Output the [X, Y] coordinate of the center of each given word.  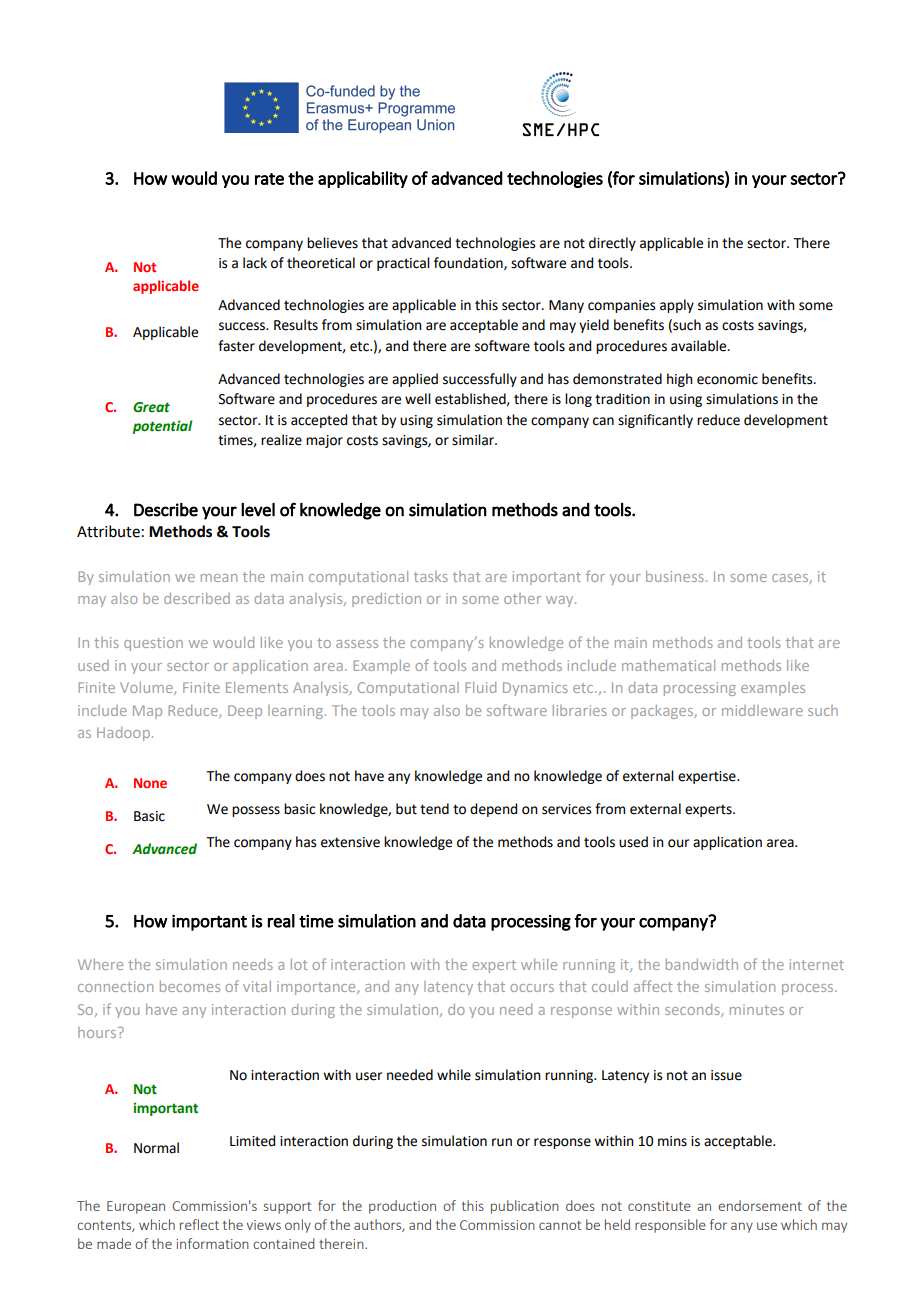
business [675, 576]
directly [612, 244]
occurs [532, 988]
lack [255, 263]
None [150, 783]
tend [434, 809]
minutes [757, 1009]
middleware [762, 710]
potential [162, 427]
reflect [199, 1224]
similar [474, 440]
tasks [431, 576]
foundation [469, 263]
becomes [190, 986]
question [153, 644]
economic [727, 379]
